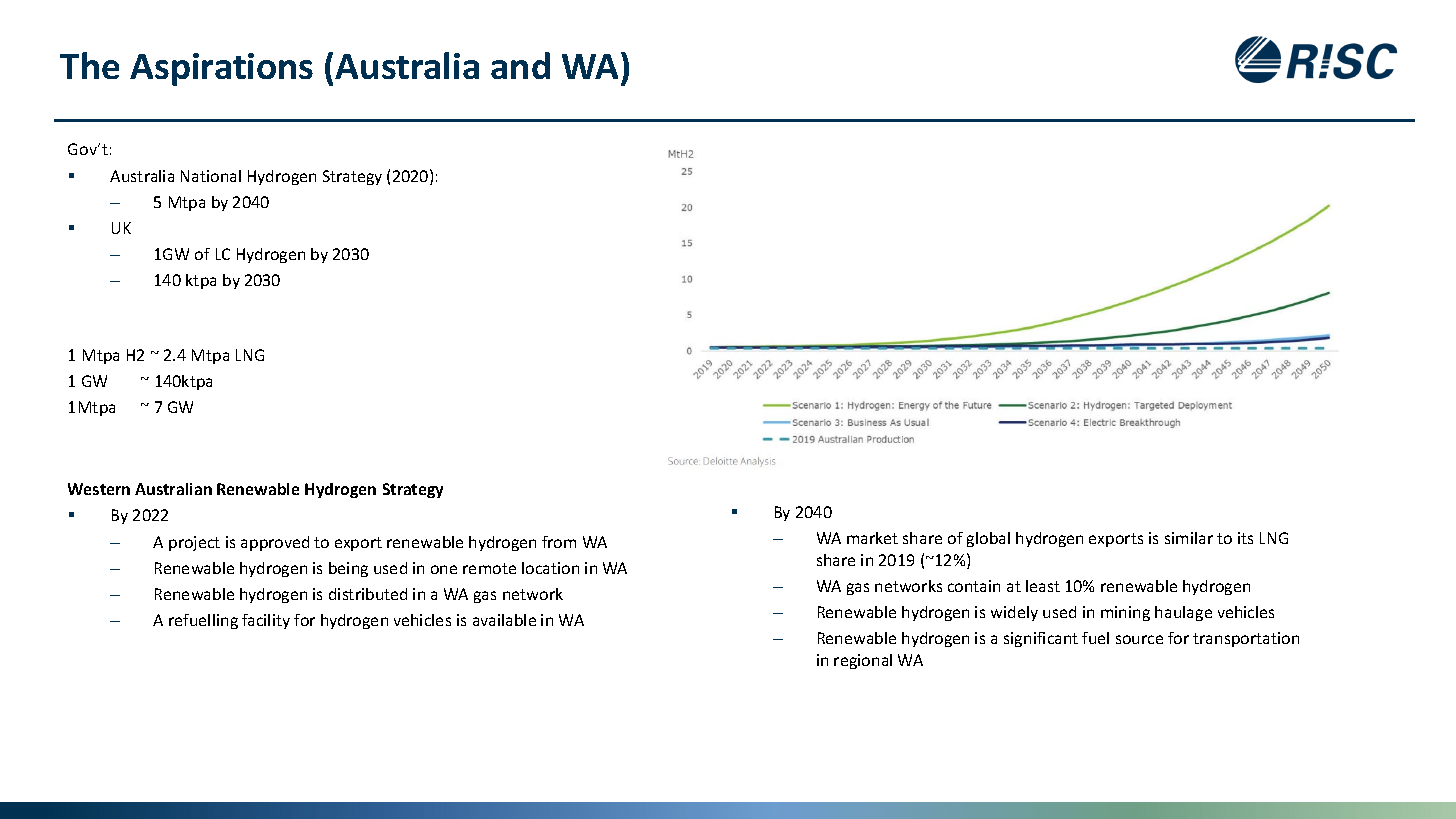 This document has height=819, width=1456. What do you see at coordinates (266, 621) in the document?
I see `facility` at bounding box center [266, 621].
